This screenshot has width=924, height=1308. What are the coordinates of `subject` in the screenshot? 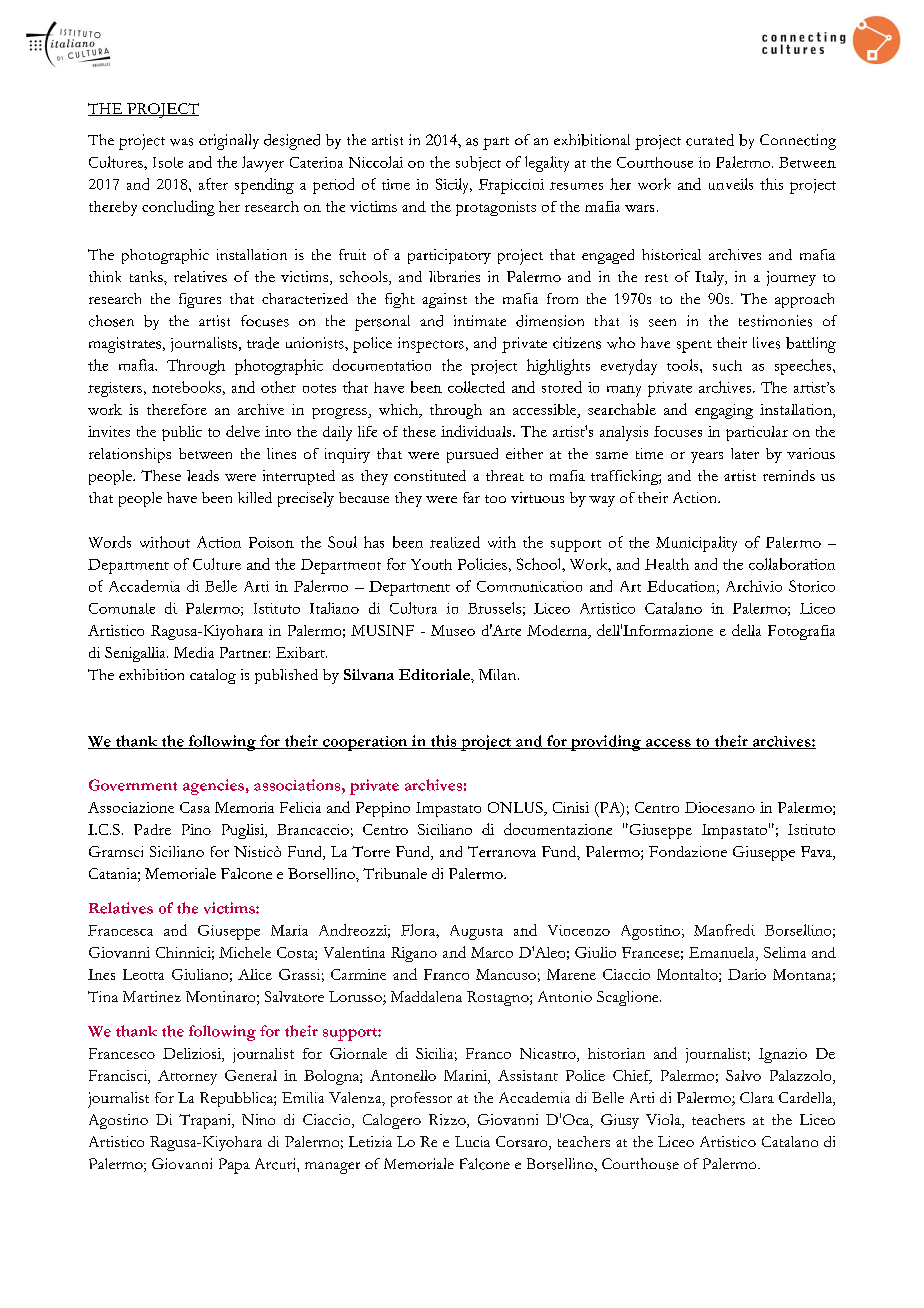 It's located at (478, 163).
